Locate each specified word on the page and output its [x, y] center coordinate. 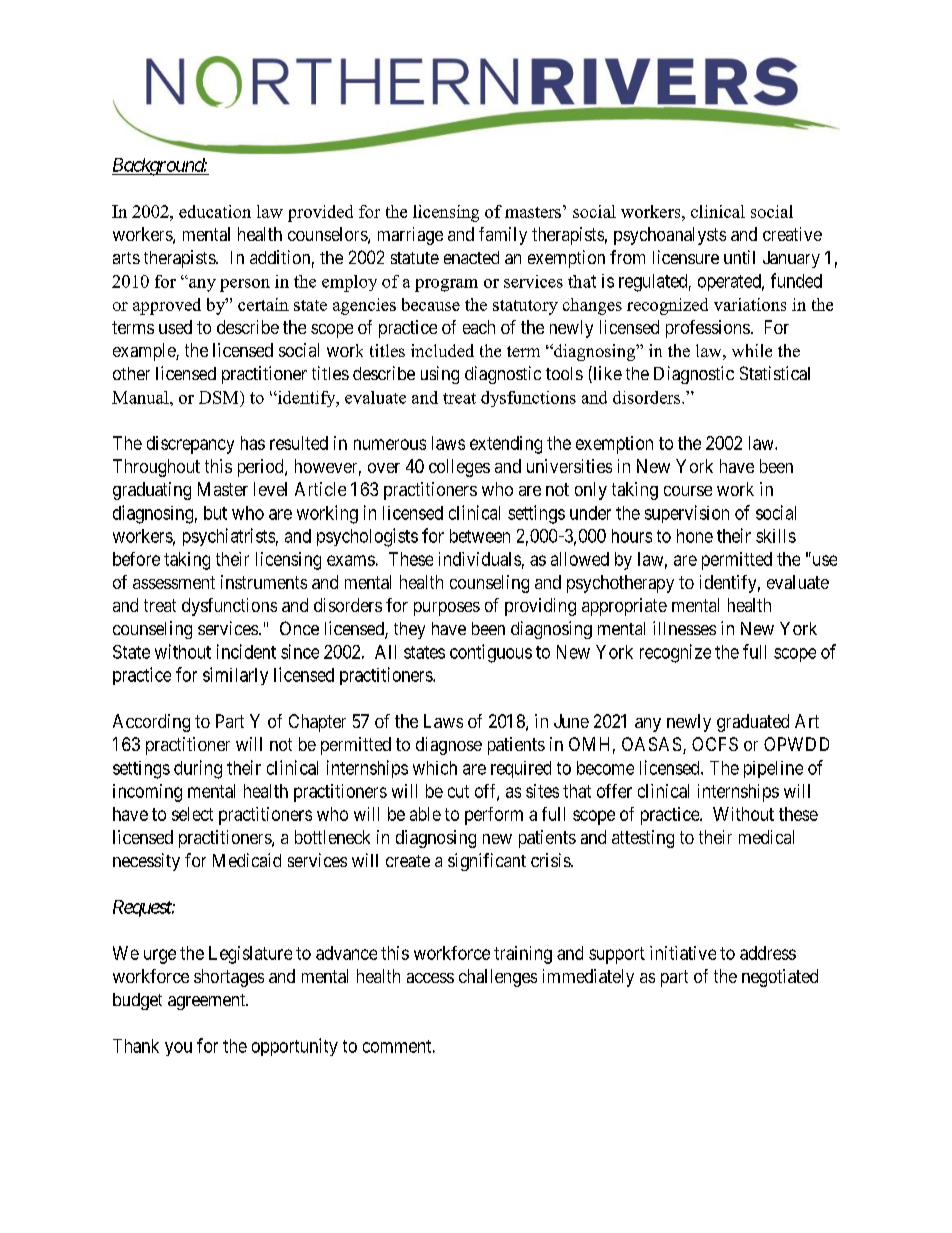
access [430, 978]
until [739, 257]
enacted [471, 257]
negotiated [780, 978]
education [215, 211]
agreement [208, 1002]
